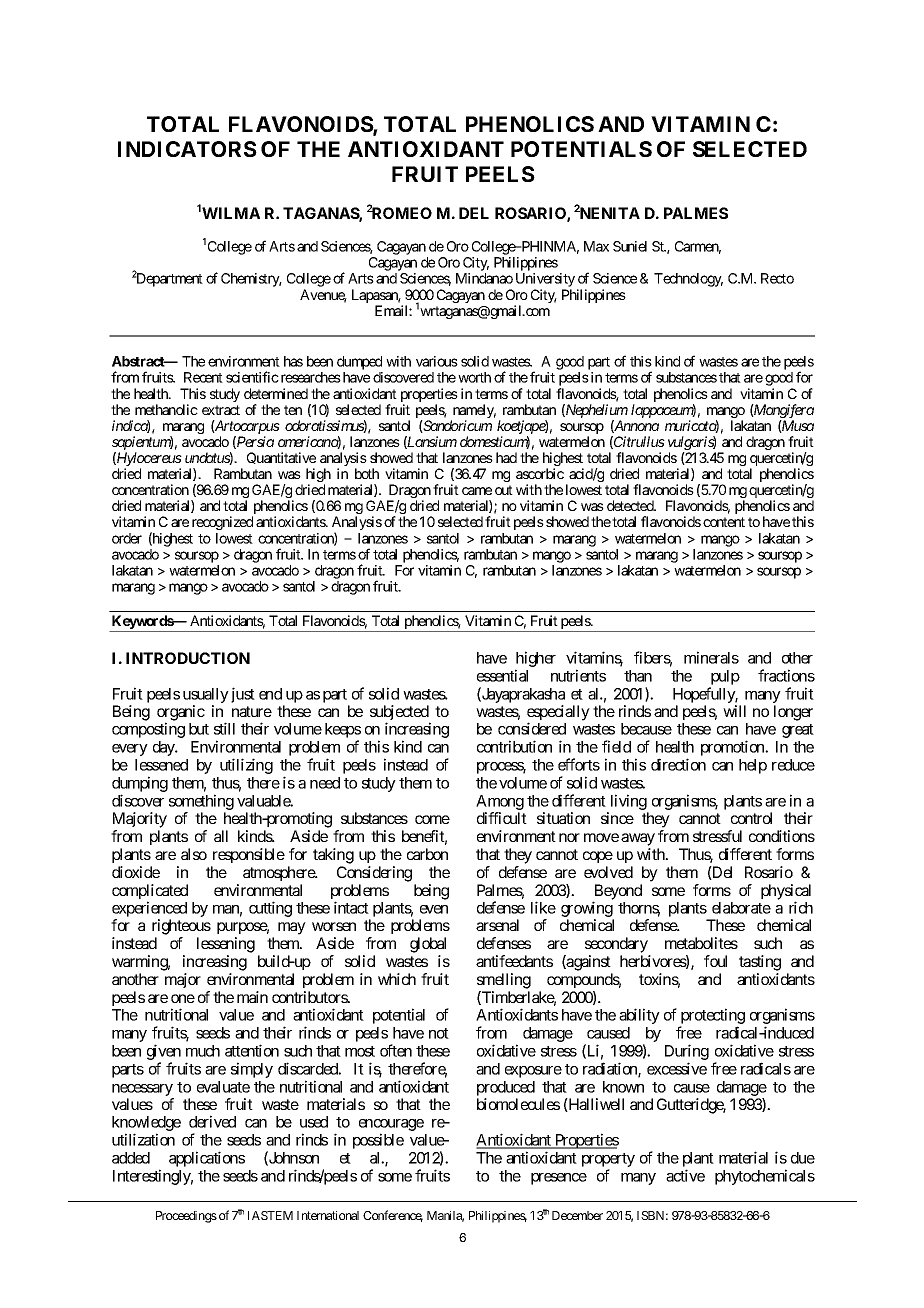  I want to click on presence, so click(559, 1179).
